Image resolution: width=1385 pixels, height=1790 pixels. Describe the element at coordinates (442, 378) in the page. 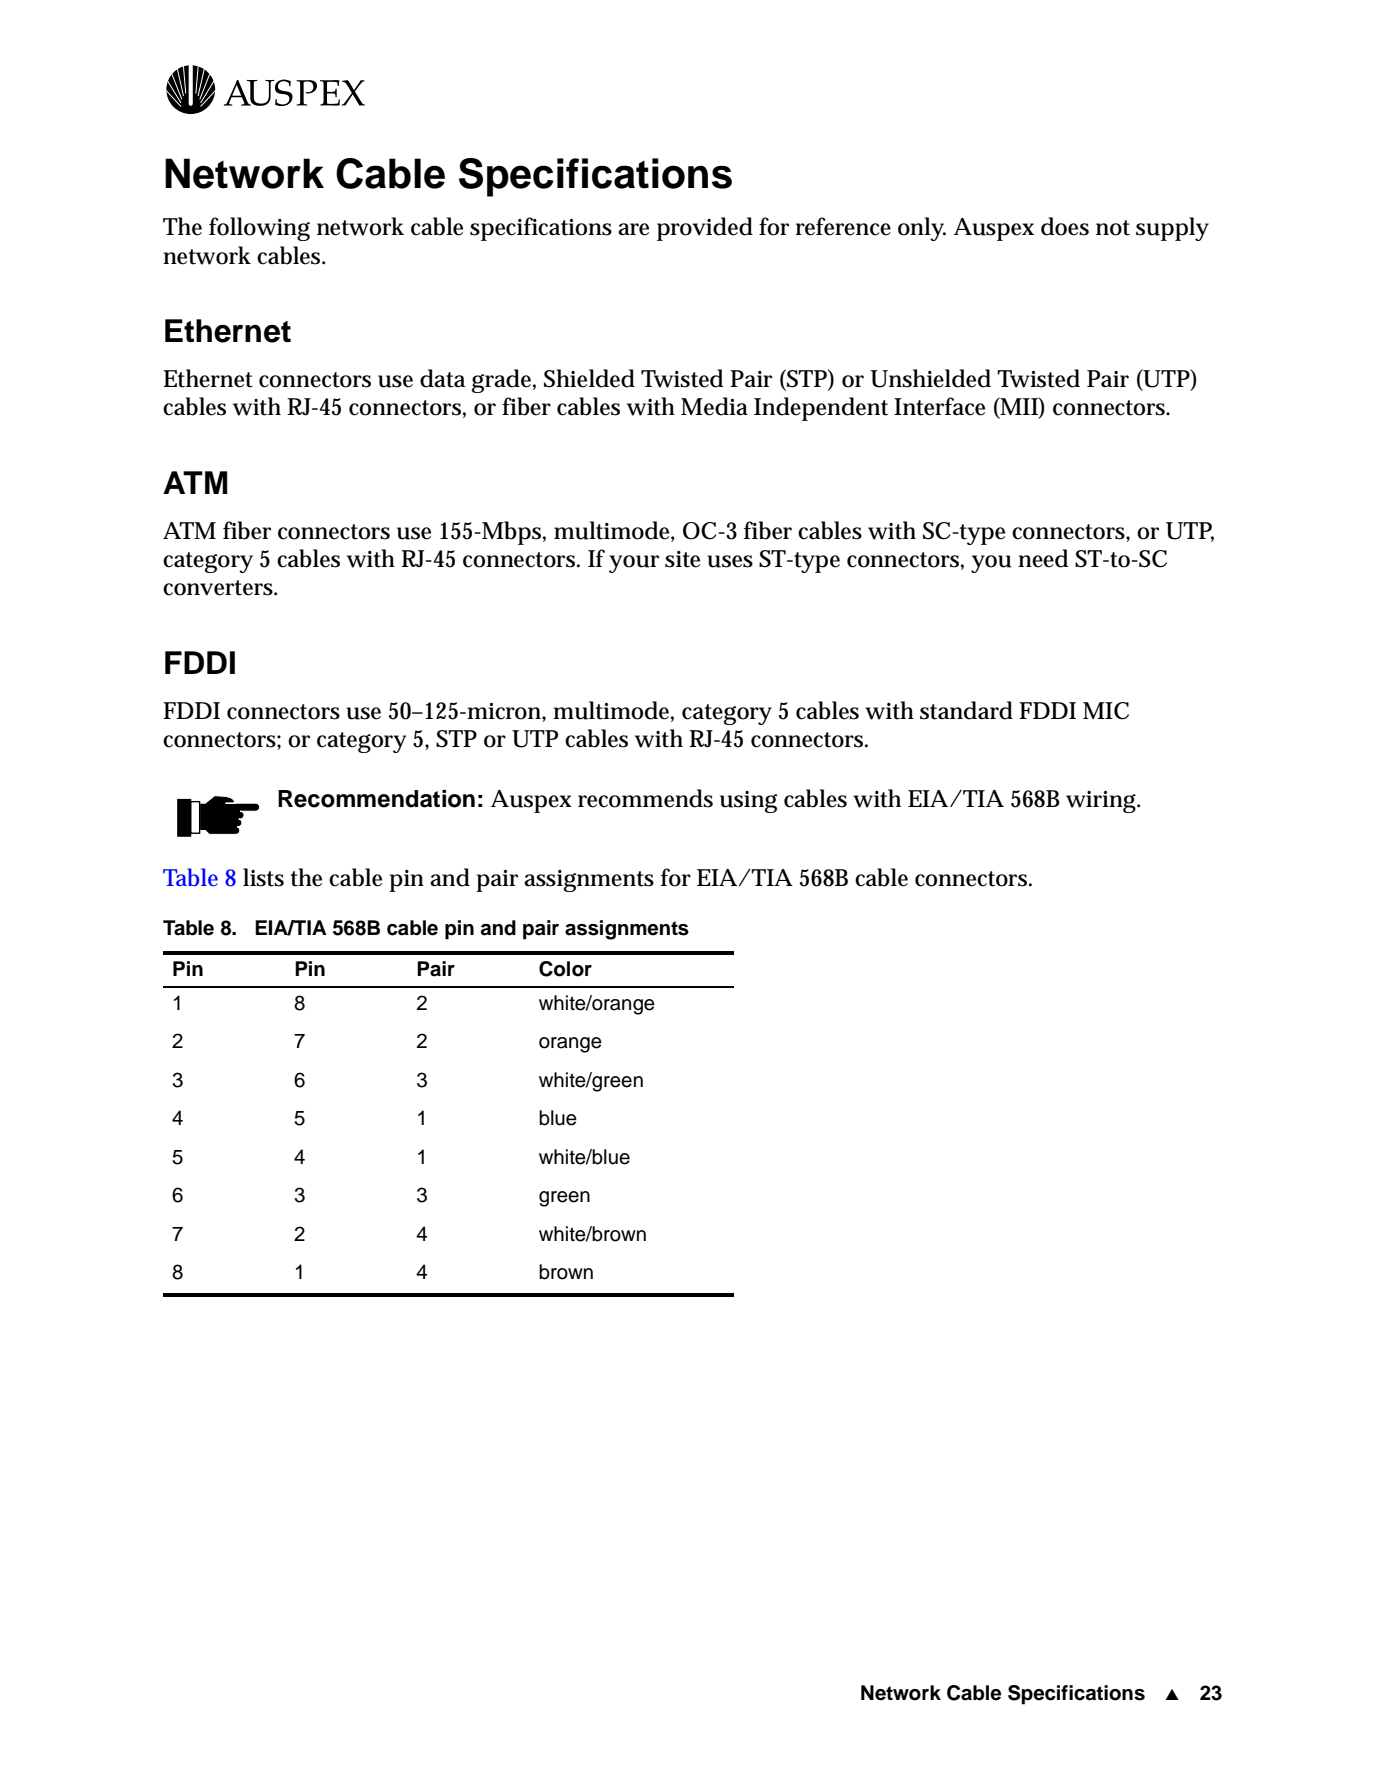

I see `data` at that location.
